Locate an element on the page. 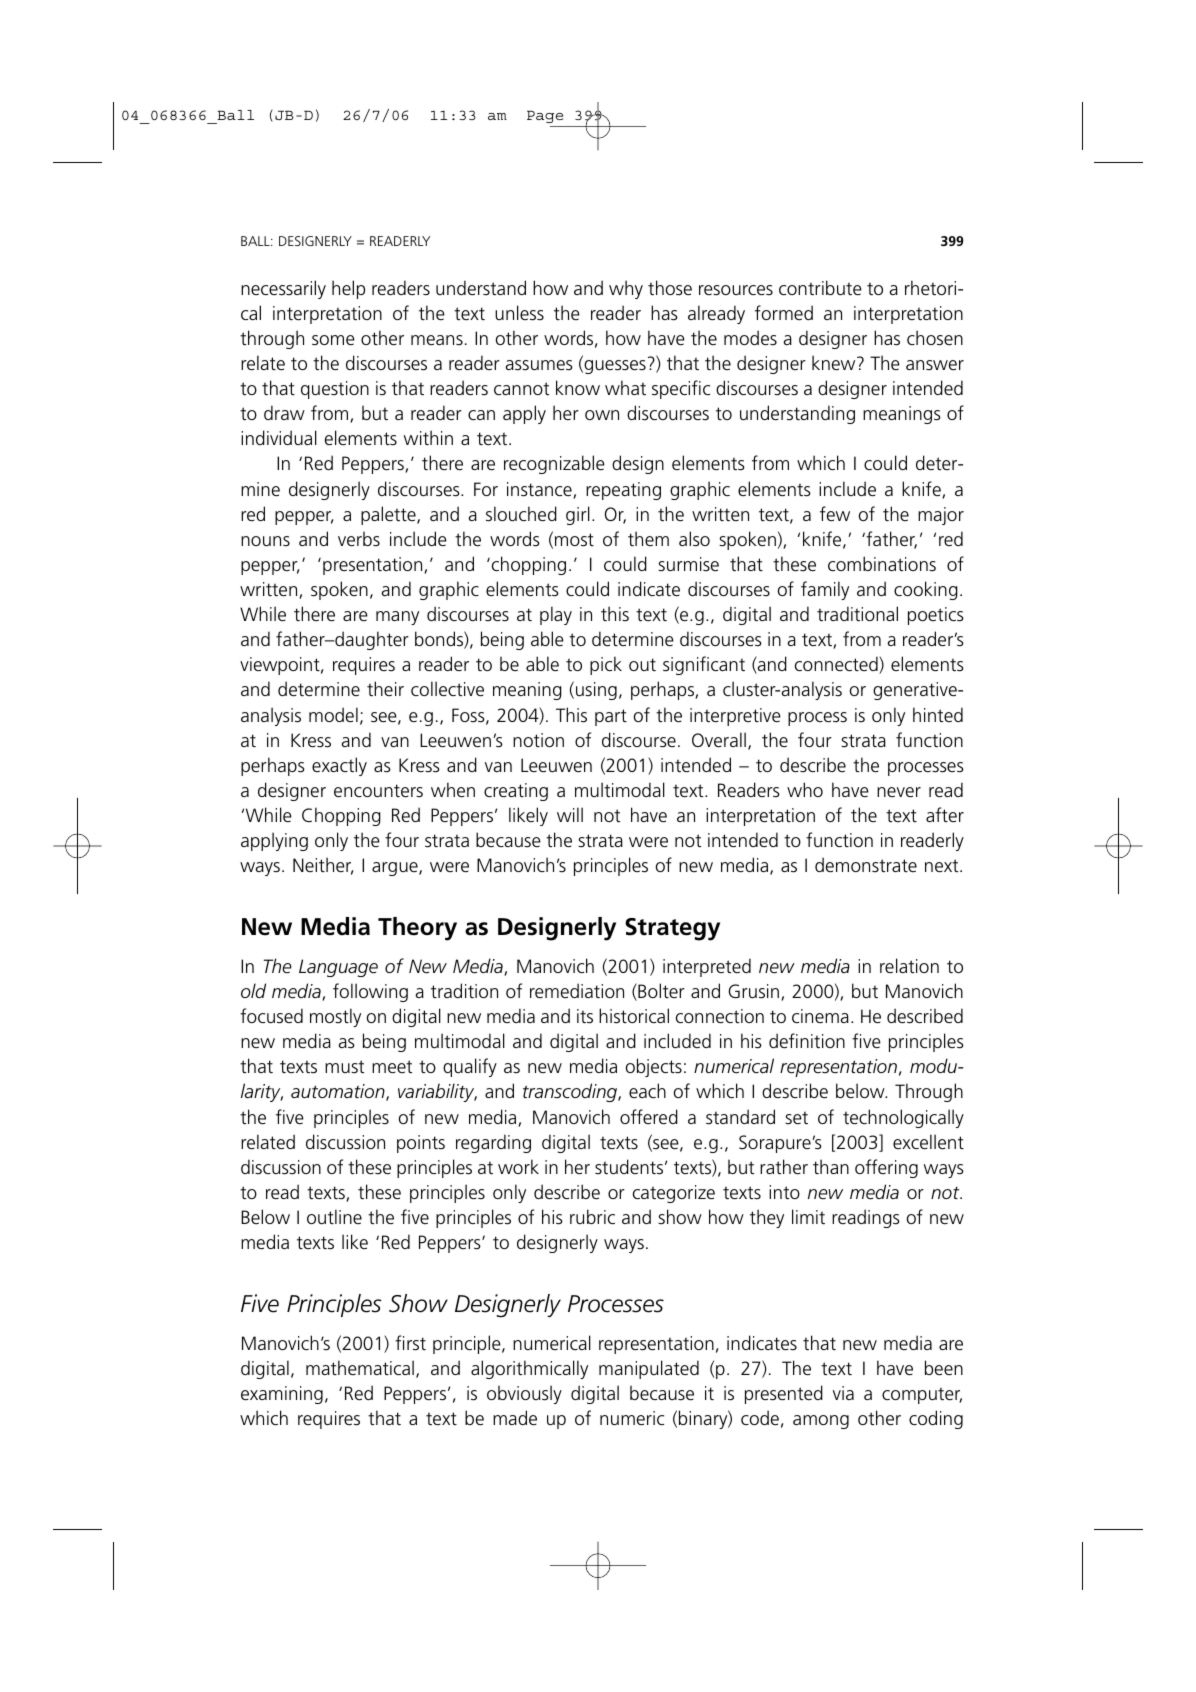 The width and height of the image is (1196, 1692). technologically is located at coordinates (903, 1118).
